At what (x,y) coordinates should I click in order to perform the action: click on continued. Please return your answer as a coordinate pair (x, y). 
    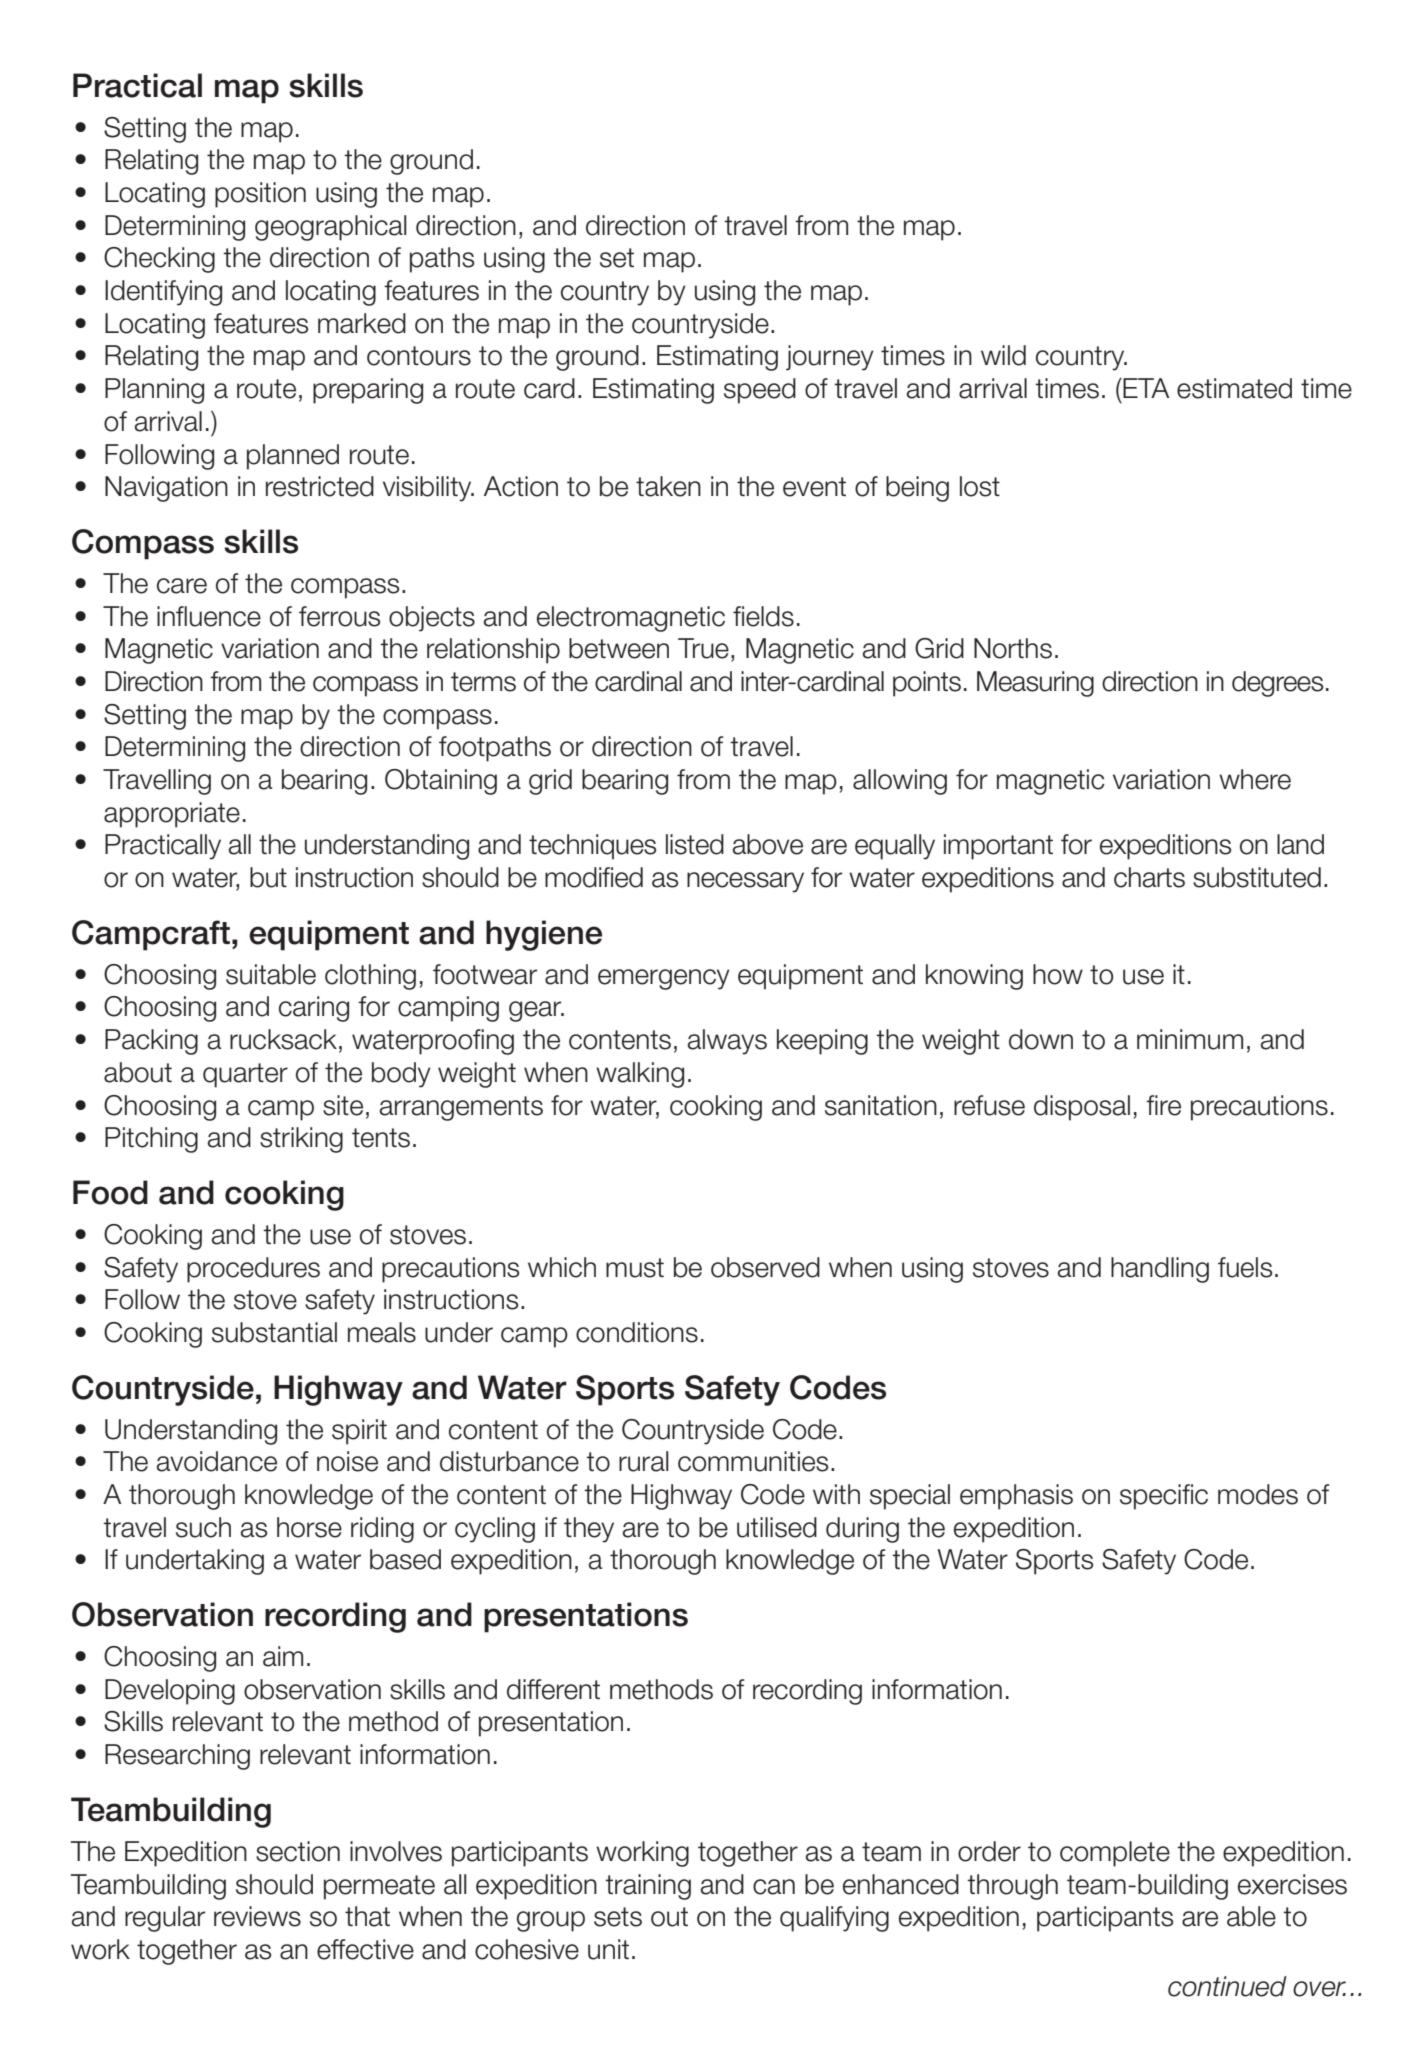
    Looking at the image, I should click on (1227, 1986).
